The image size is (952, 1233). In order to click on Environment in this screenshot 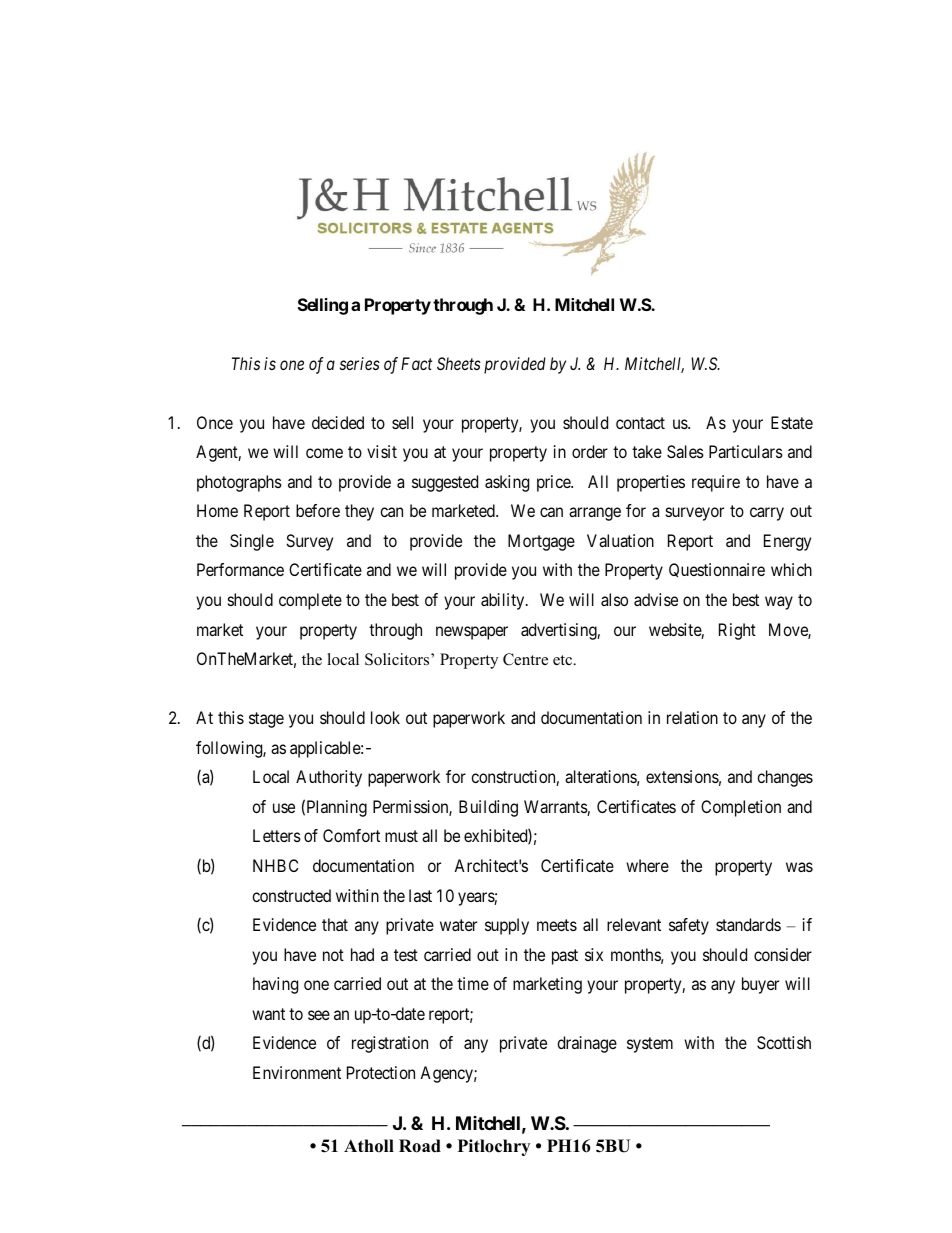, I will do `click(297, 1072)`.
